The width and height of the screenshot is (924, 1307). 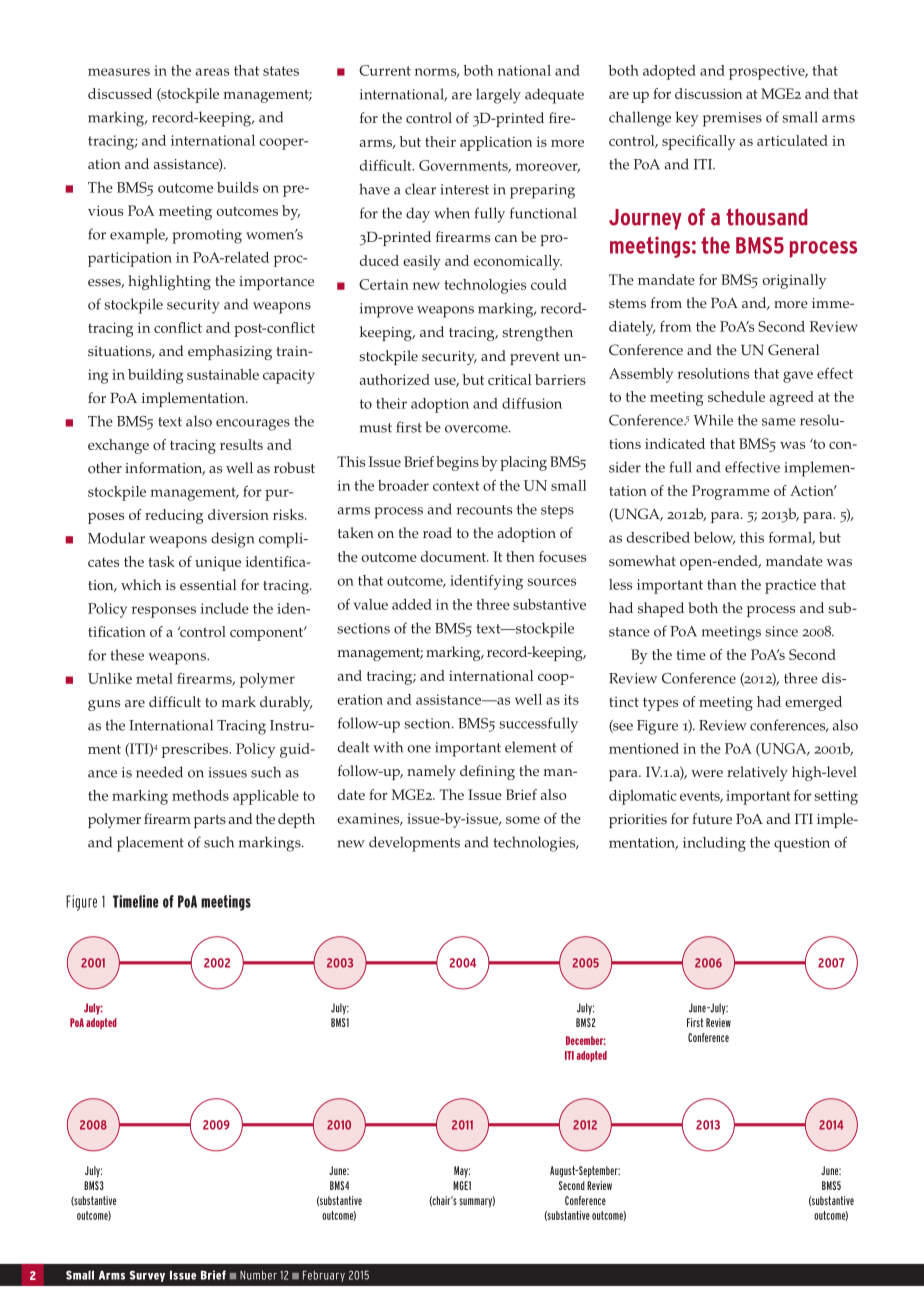 What do you see at coordinates (223, 374) in the screenshot?
I see `sustainable` at bounding box center [223, 374].
